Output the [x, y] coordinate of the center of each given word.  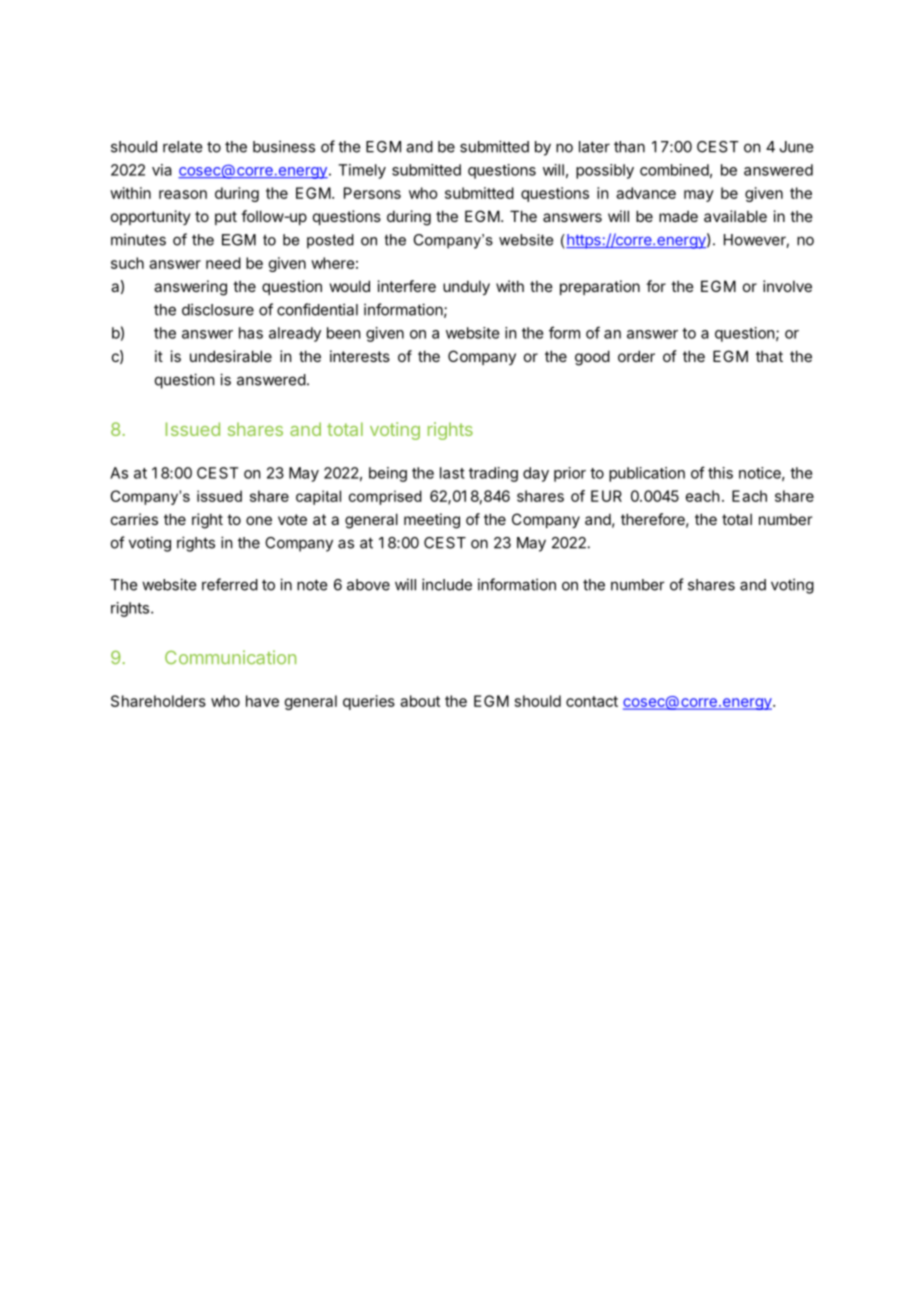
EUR [606, 496]
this [720, 473]
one [259, 520]
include [447, 584]
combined [674, 170]
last [452, 473]
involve [787, 286]
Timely [362, 171]
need [223, 263]
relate [182, 147]
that [769, 356]
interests [360, 356]
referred [230, 584]
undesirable [231, 356]
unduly [466, 287]
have [262, 701]
